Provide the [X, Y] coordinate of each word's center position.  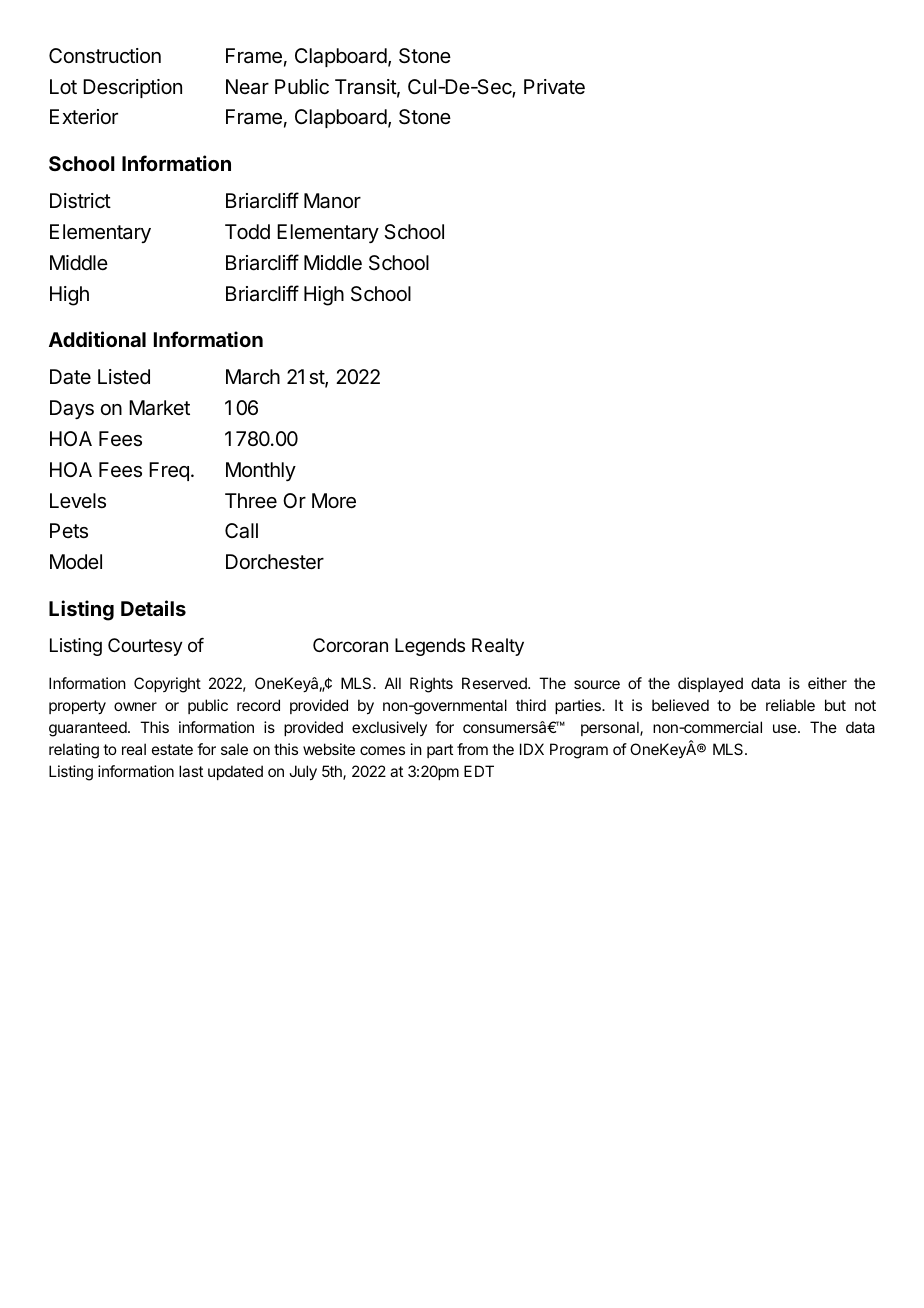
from [472, 749]
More [334, 501]
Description [132, 88]
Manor [332, 201]
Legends [430, 647]
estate [172, 749]
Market [159, 408]
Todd [247, 231]
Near [247, 87]
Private [554, 86]
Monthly [261, 471]
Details [153, 608]
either [827, 683]
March [253, 377]
